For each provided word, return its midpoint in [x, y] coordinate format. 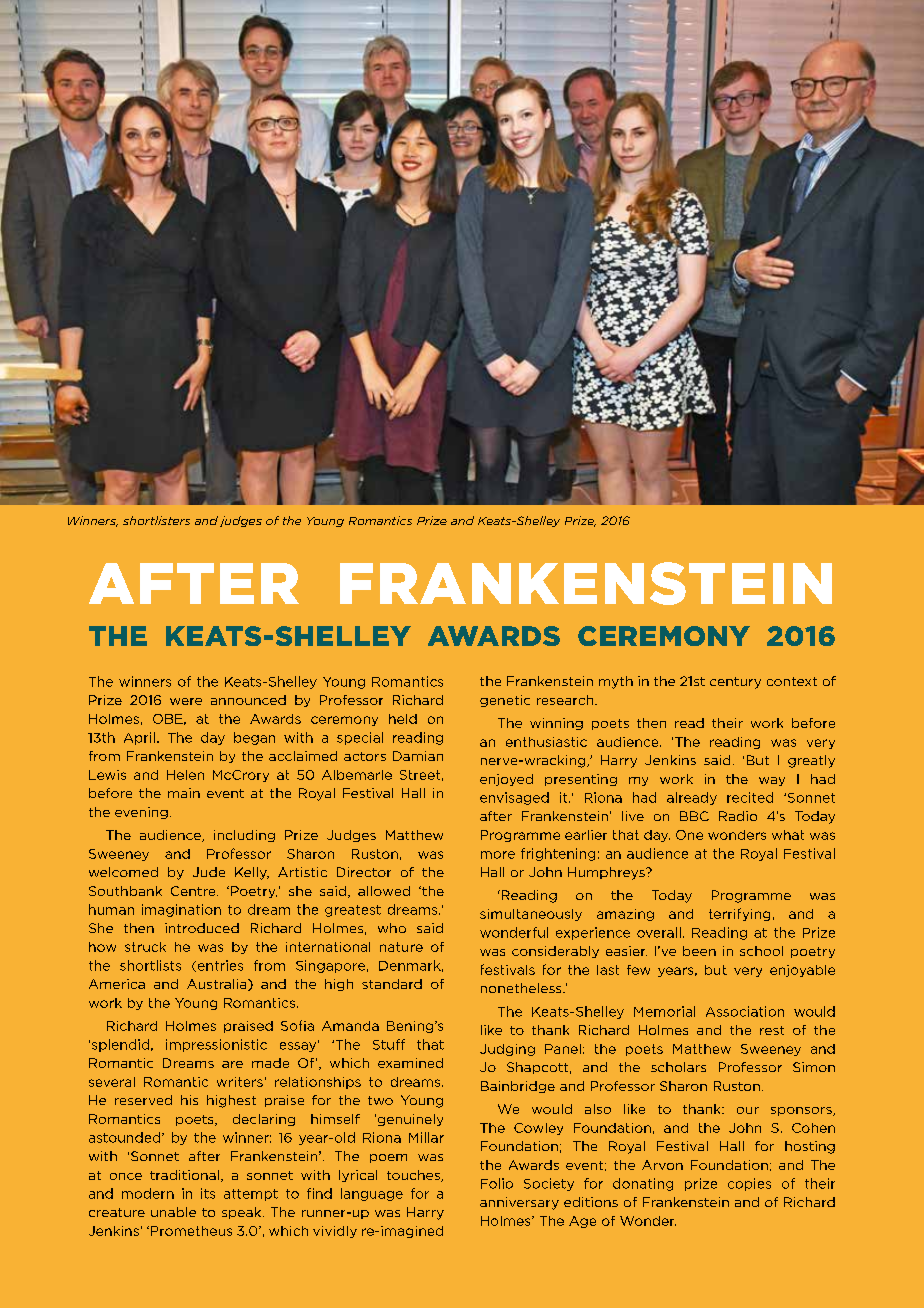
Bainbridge [518, 1087]
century [735, 683]
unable [173, 1212]
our [748, 1110]
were [186, 701]
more [498, 855]
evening [141, 813]
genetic [505, 701]
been [699, 951]
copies [749, 1184]
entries [219, 966]
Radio [738, 816]
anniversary [519, 1203]
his [189, 1100]
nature [401, 947]
